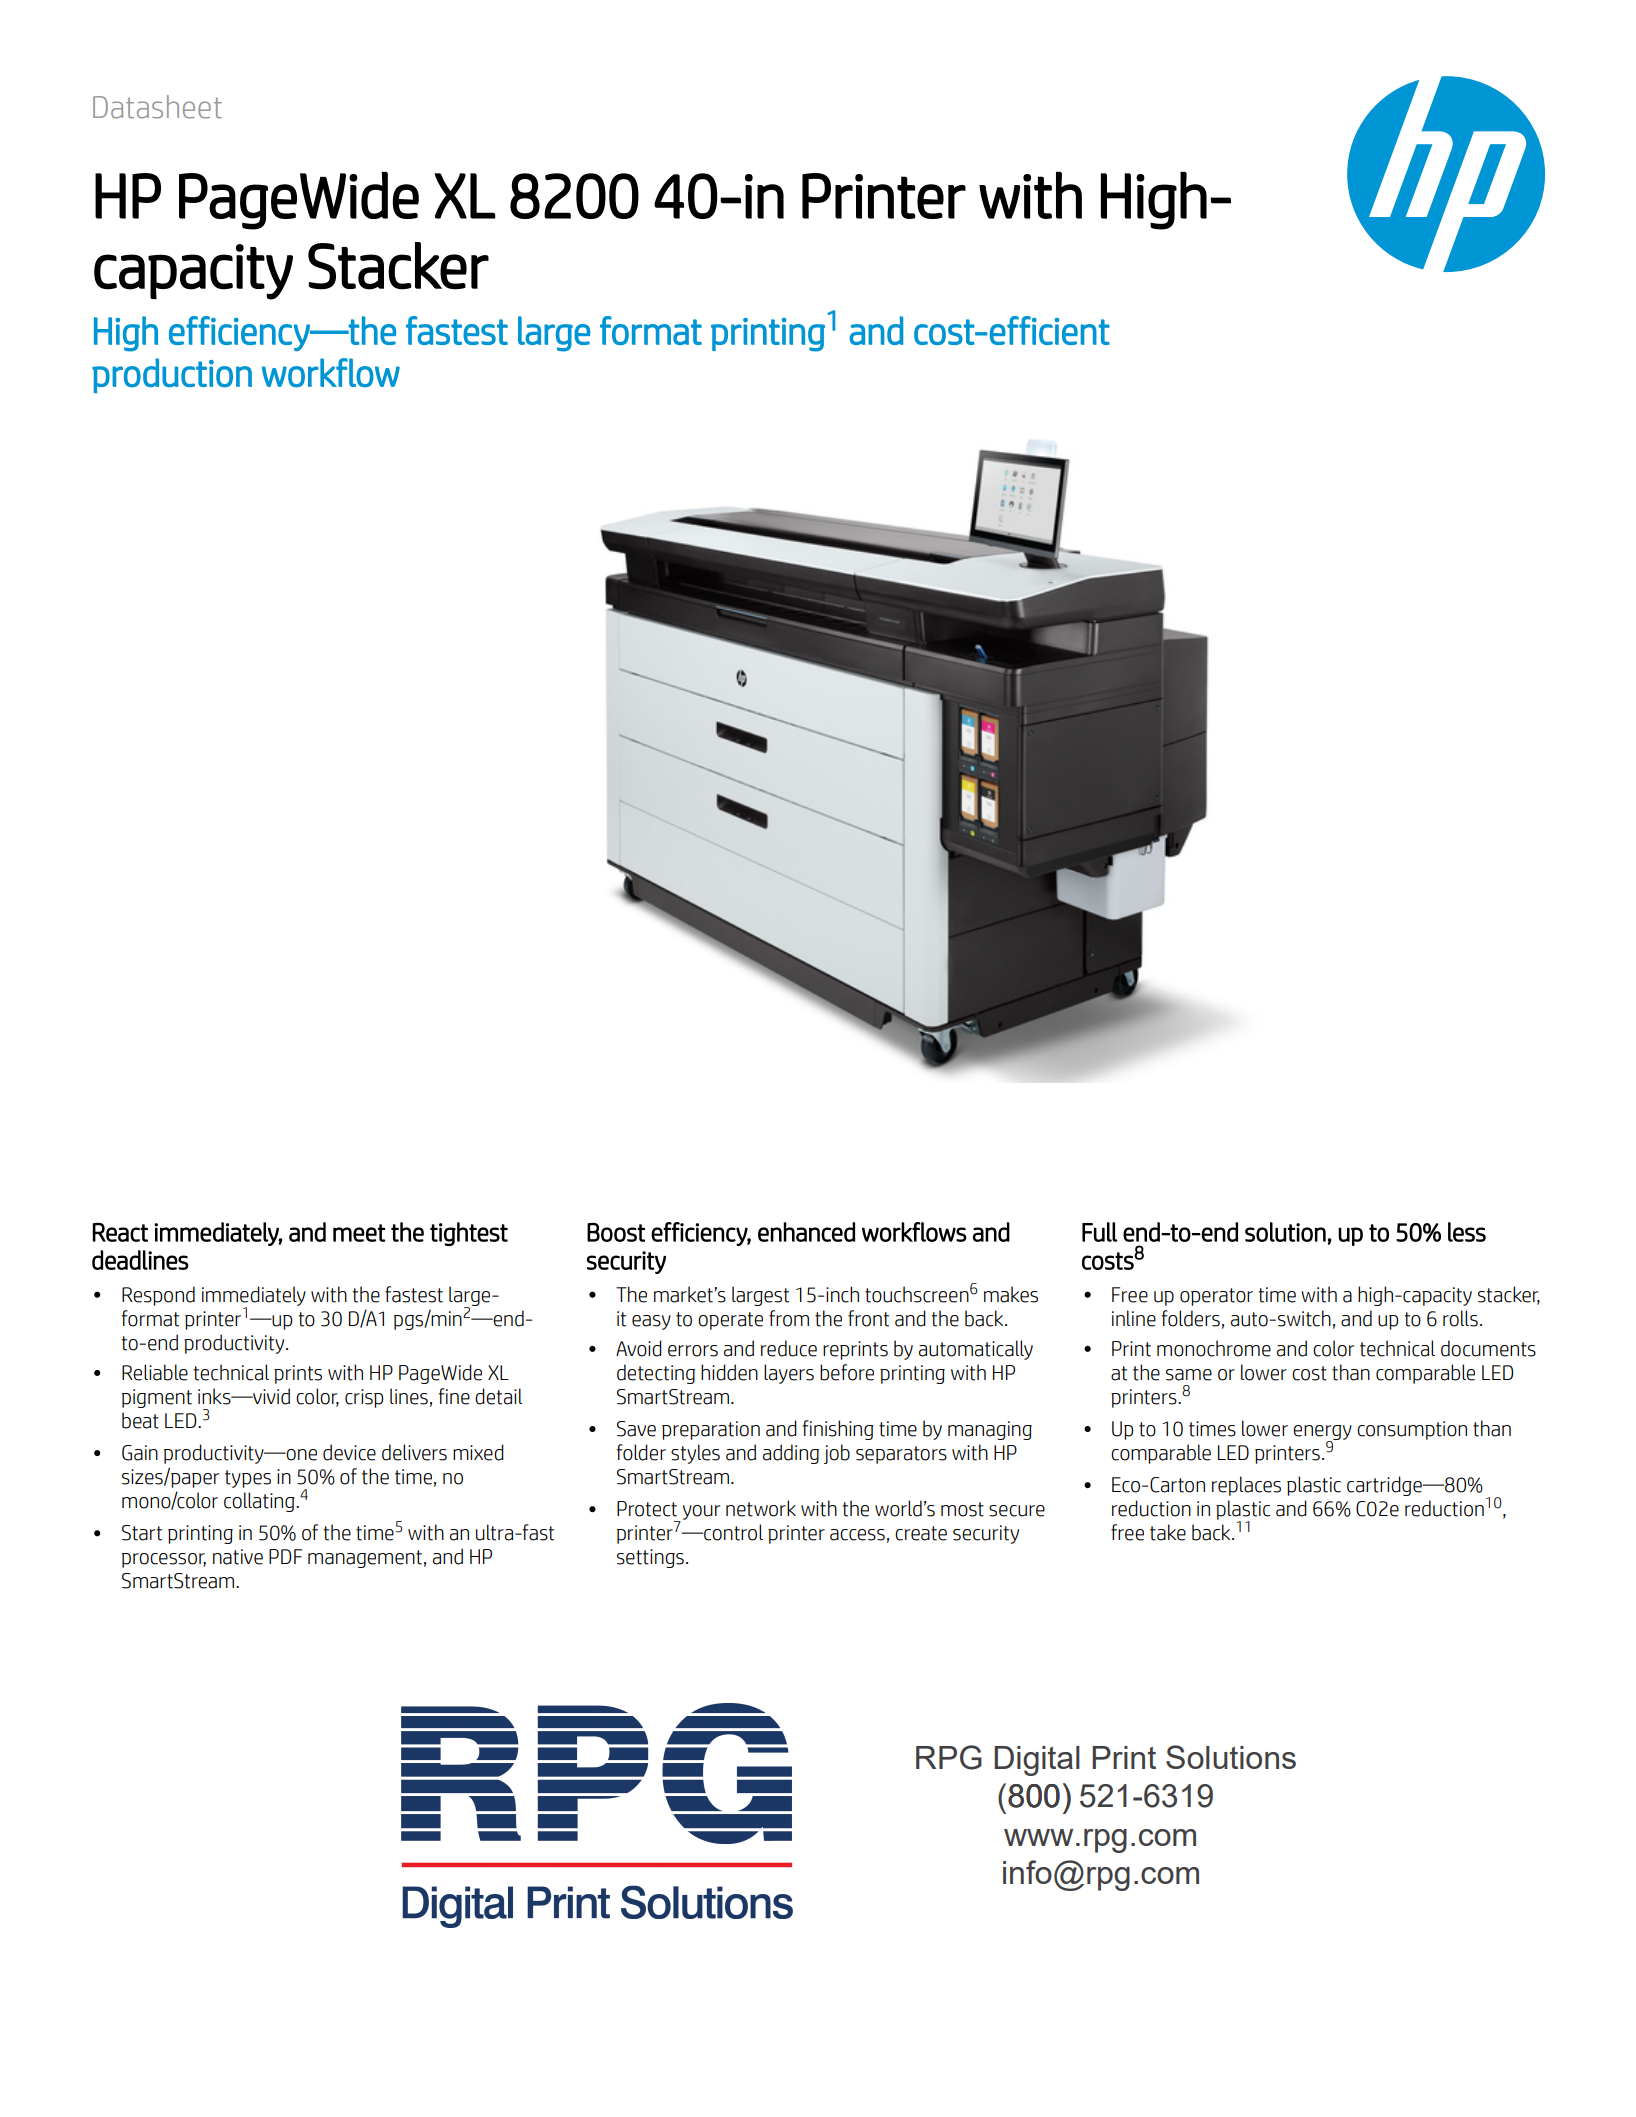 Image resolution: width=1636 pixels, height=2117 pixels. Describe the element at coordinates (806, 1232) in the page. I see `enhanced` at that location.
